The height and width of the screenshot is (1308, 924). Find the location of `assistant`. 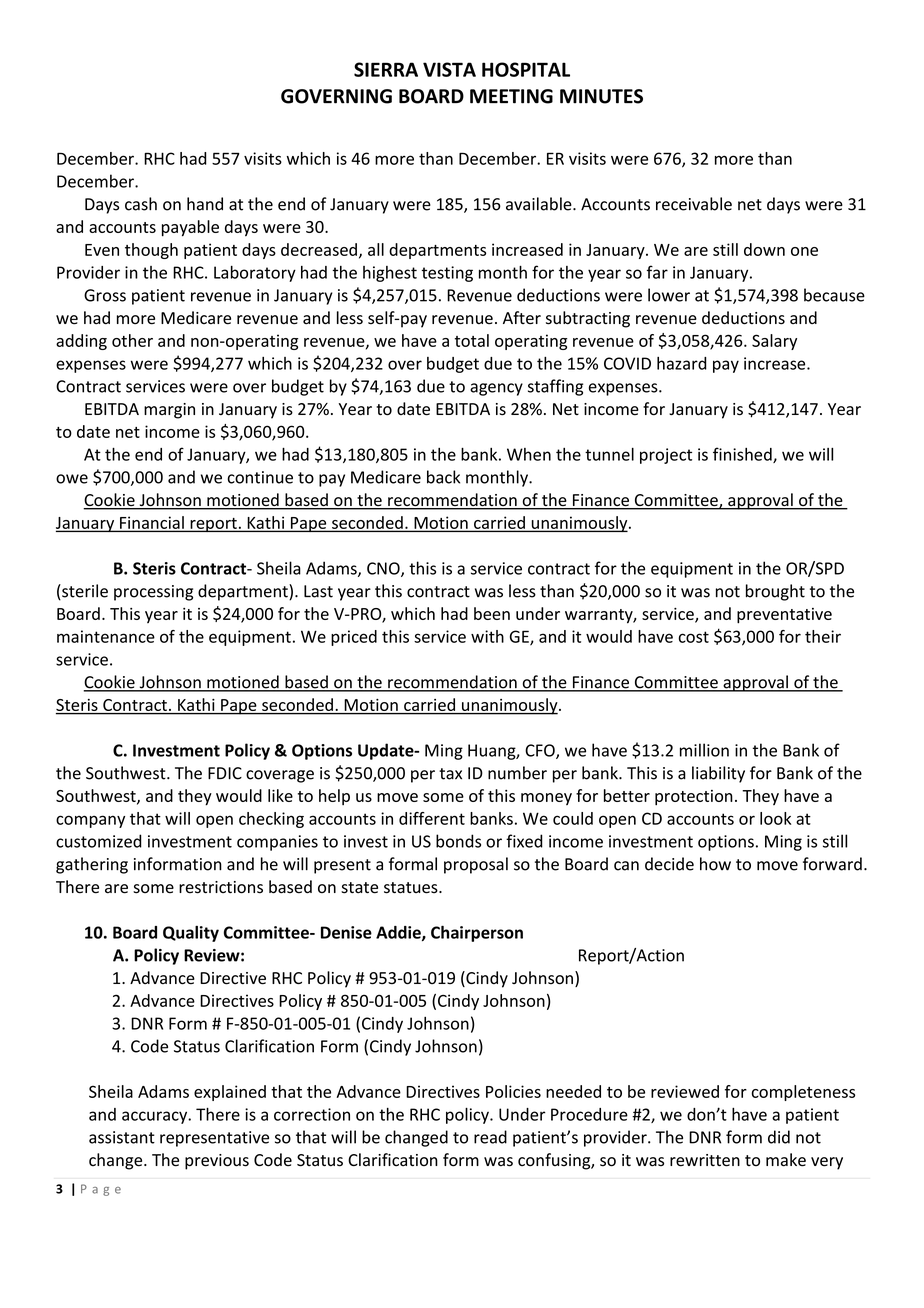

assistant is located at coordinates (122, 1137).
